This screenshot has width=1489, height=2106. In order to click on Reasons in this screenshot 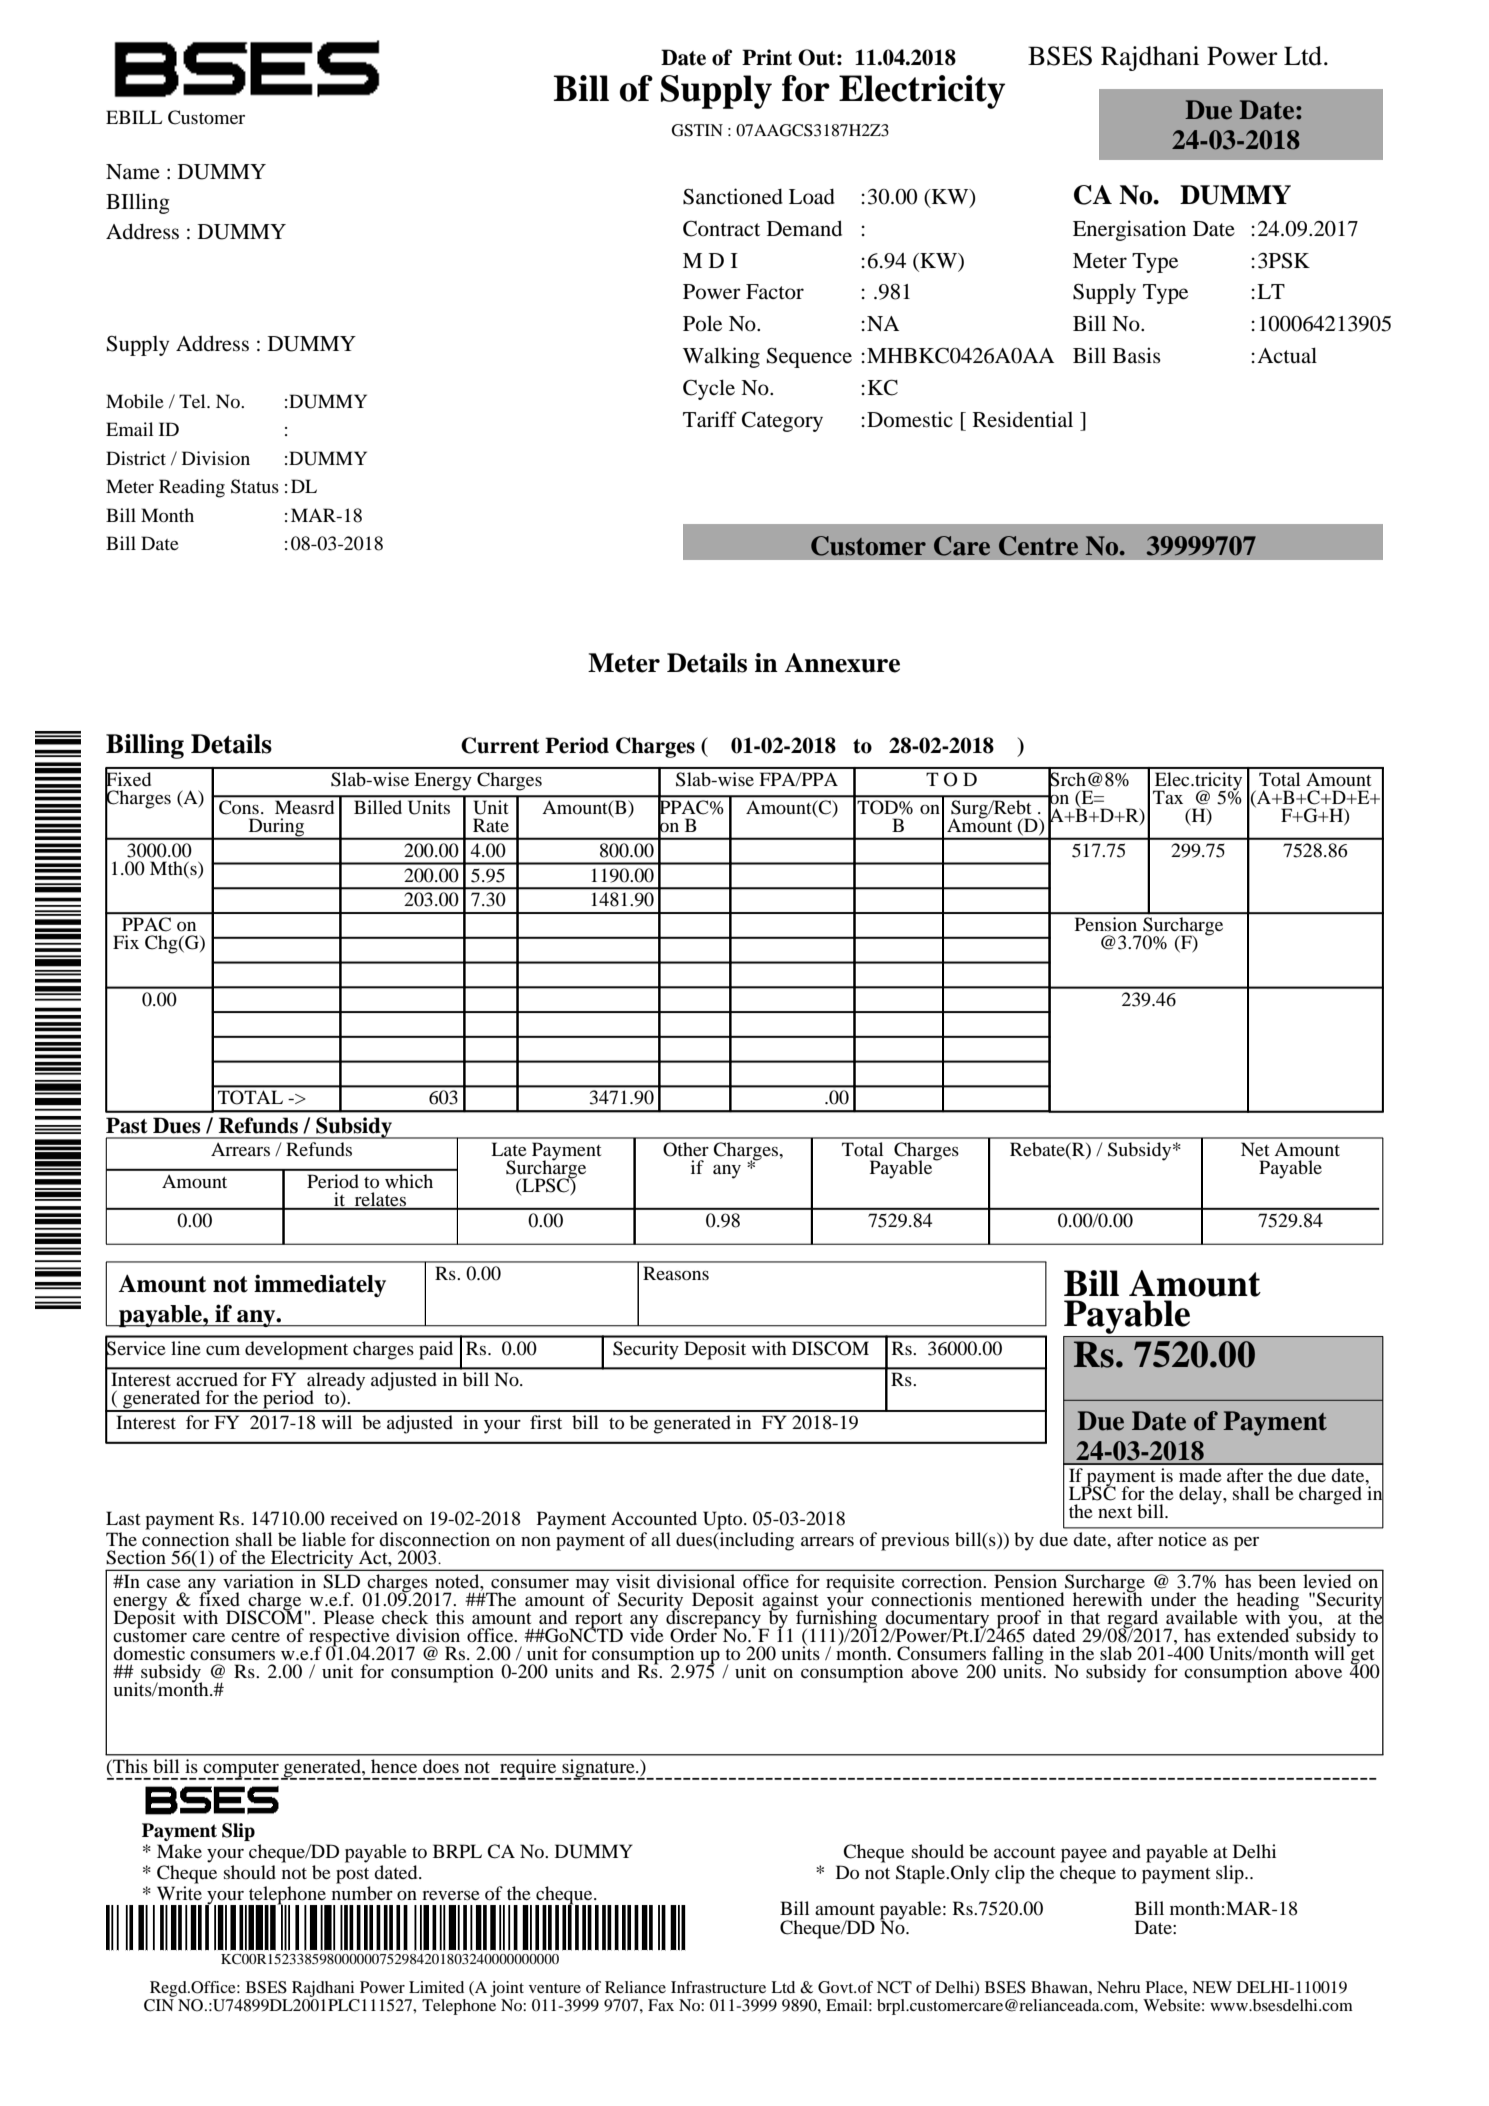, I will do `click(676, 1273)`.
